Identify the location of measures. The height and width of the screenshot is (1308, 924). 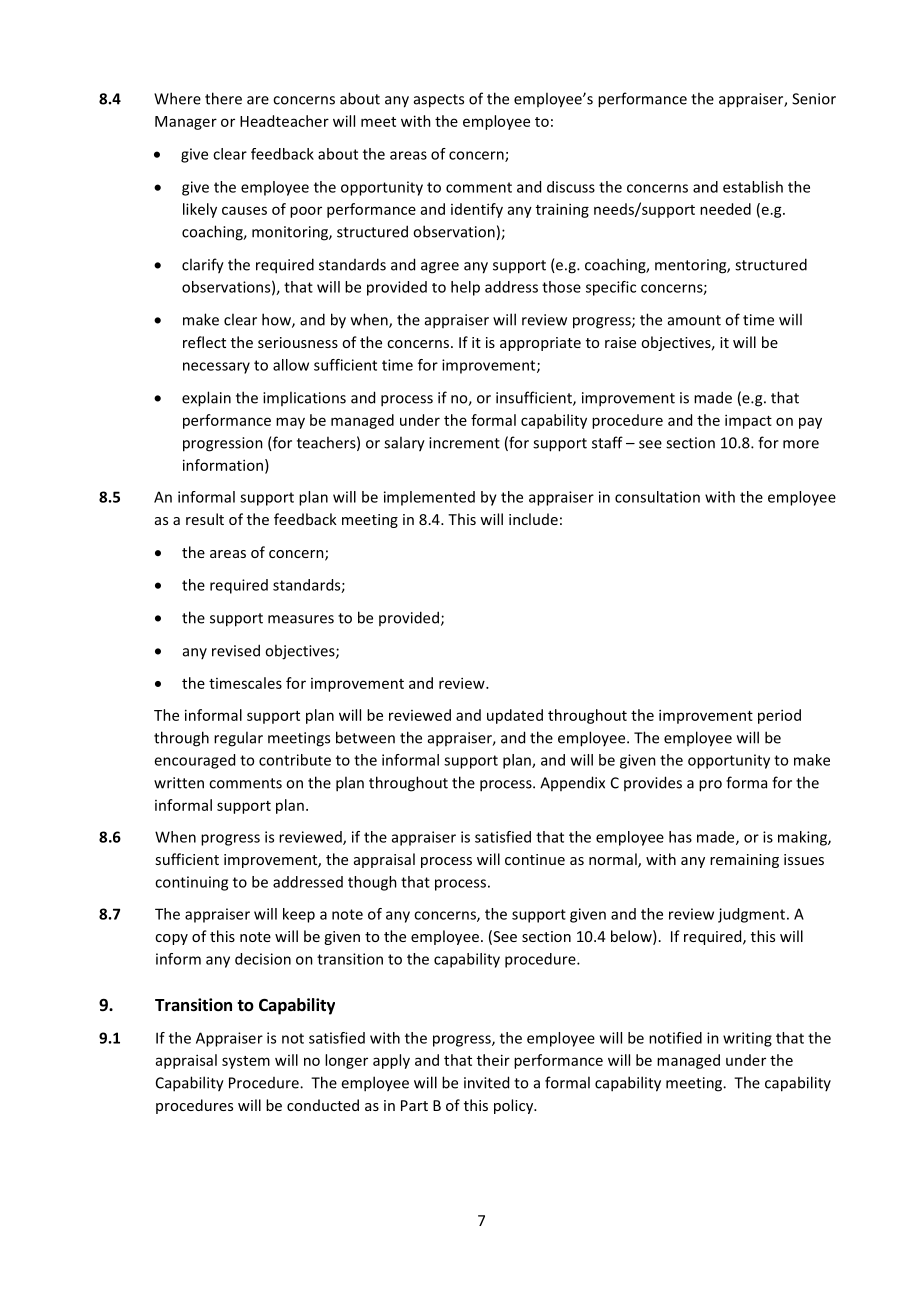
(301, 619).
